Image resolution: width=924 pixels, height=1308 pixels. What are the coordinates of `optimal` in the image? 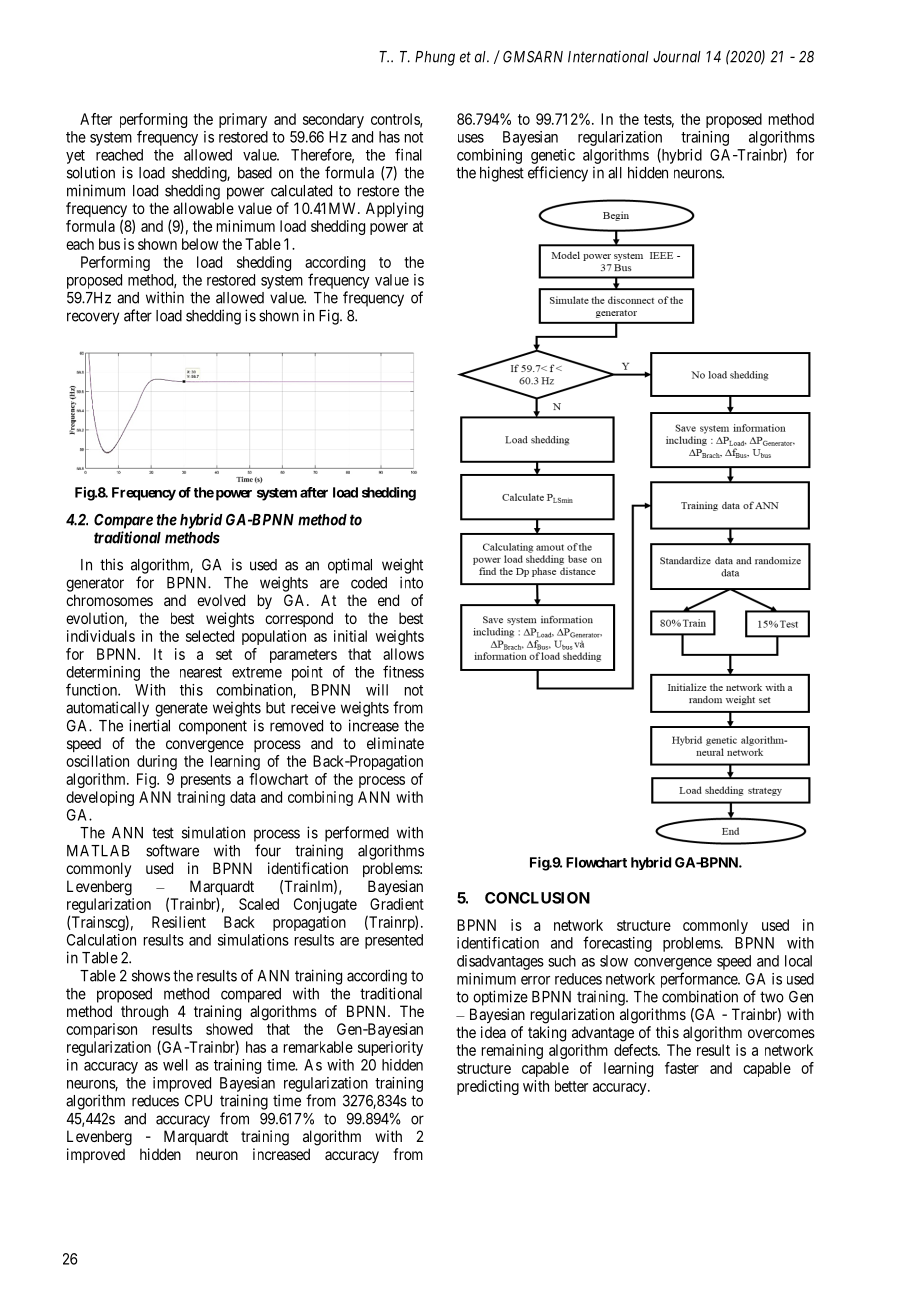 It's located at (350, 566).
